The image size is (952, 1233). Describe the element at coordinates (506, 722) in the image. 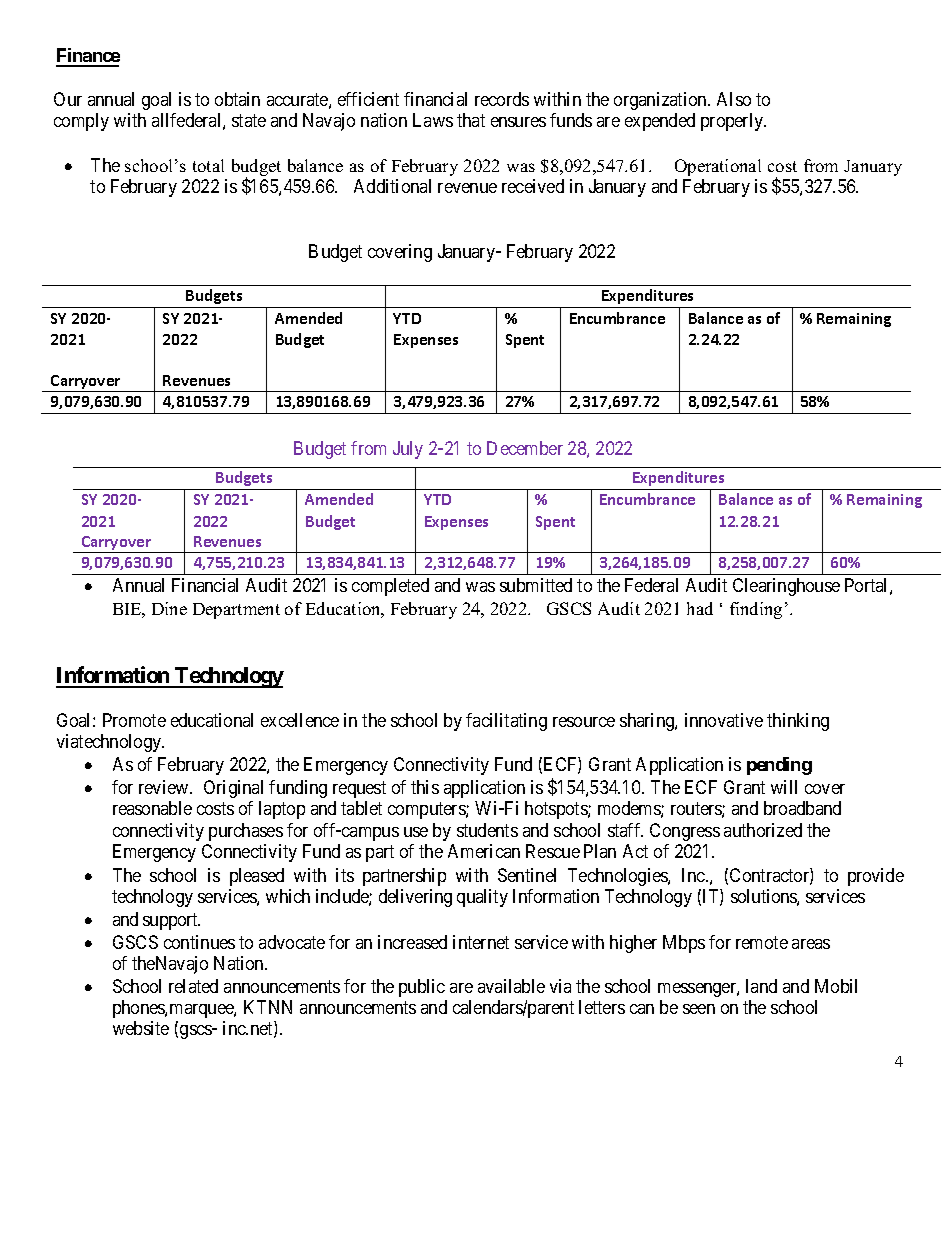

I see `facilitating` at that location.
